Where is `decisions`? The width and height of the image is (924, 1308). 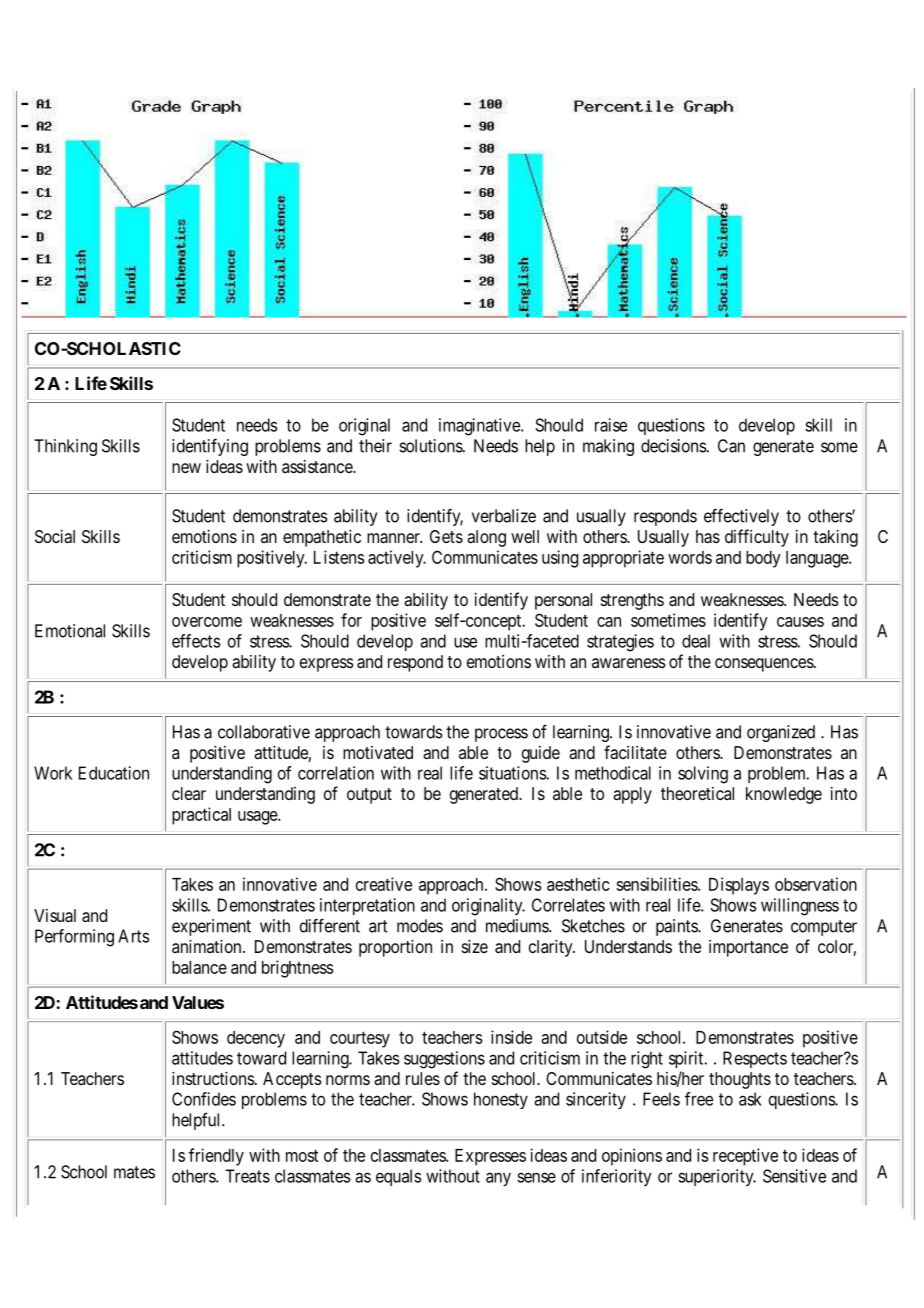
decisions is located at coordinates (674, 446).
